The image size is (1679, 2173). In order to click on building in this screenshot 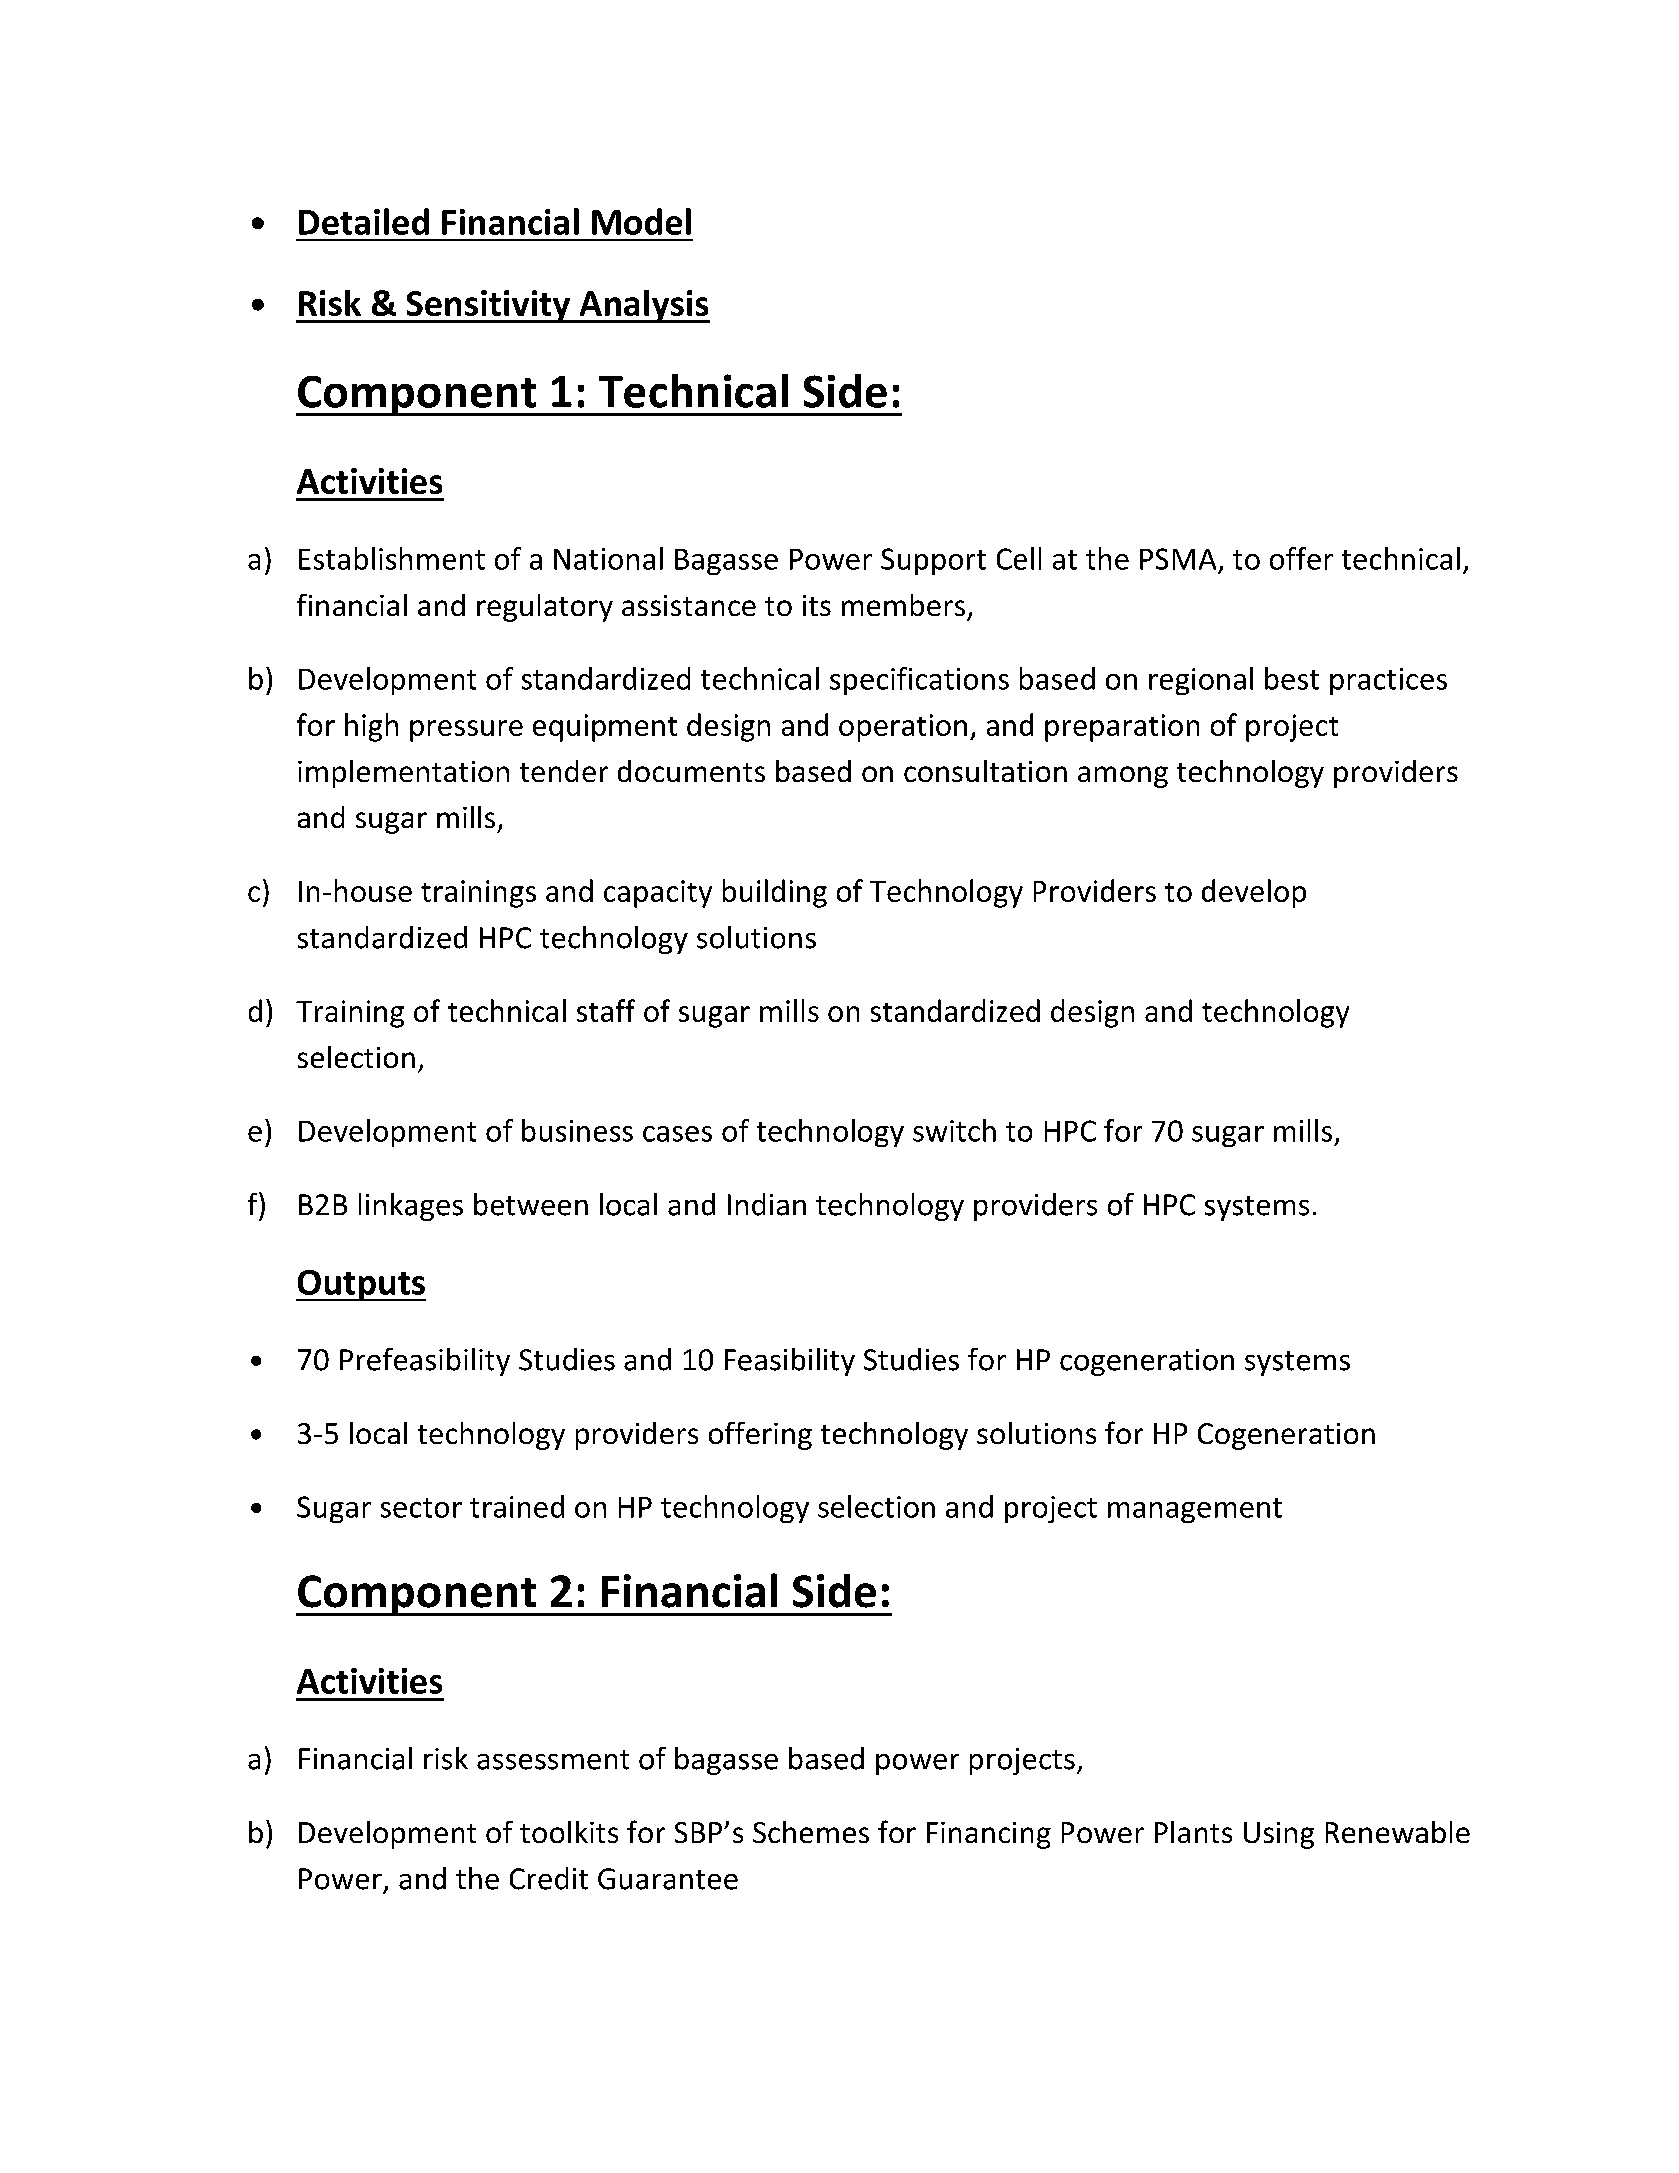, I will do `click(775, 893)`.
